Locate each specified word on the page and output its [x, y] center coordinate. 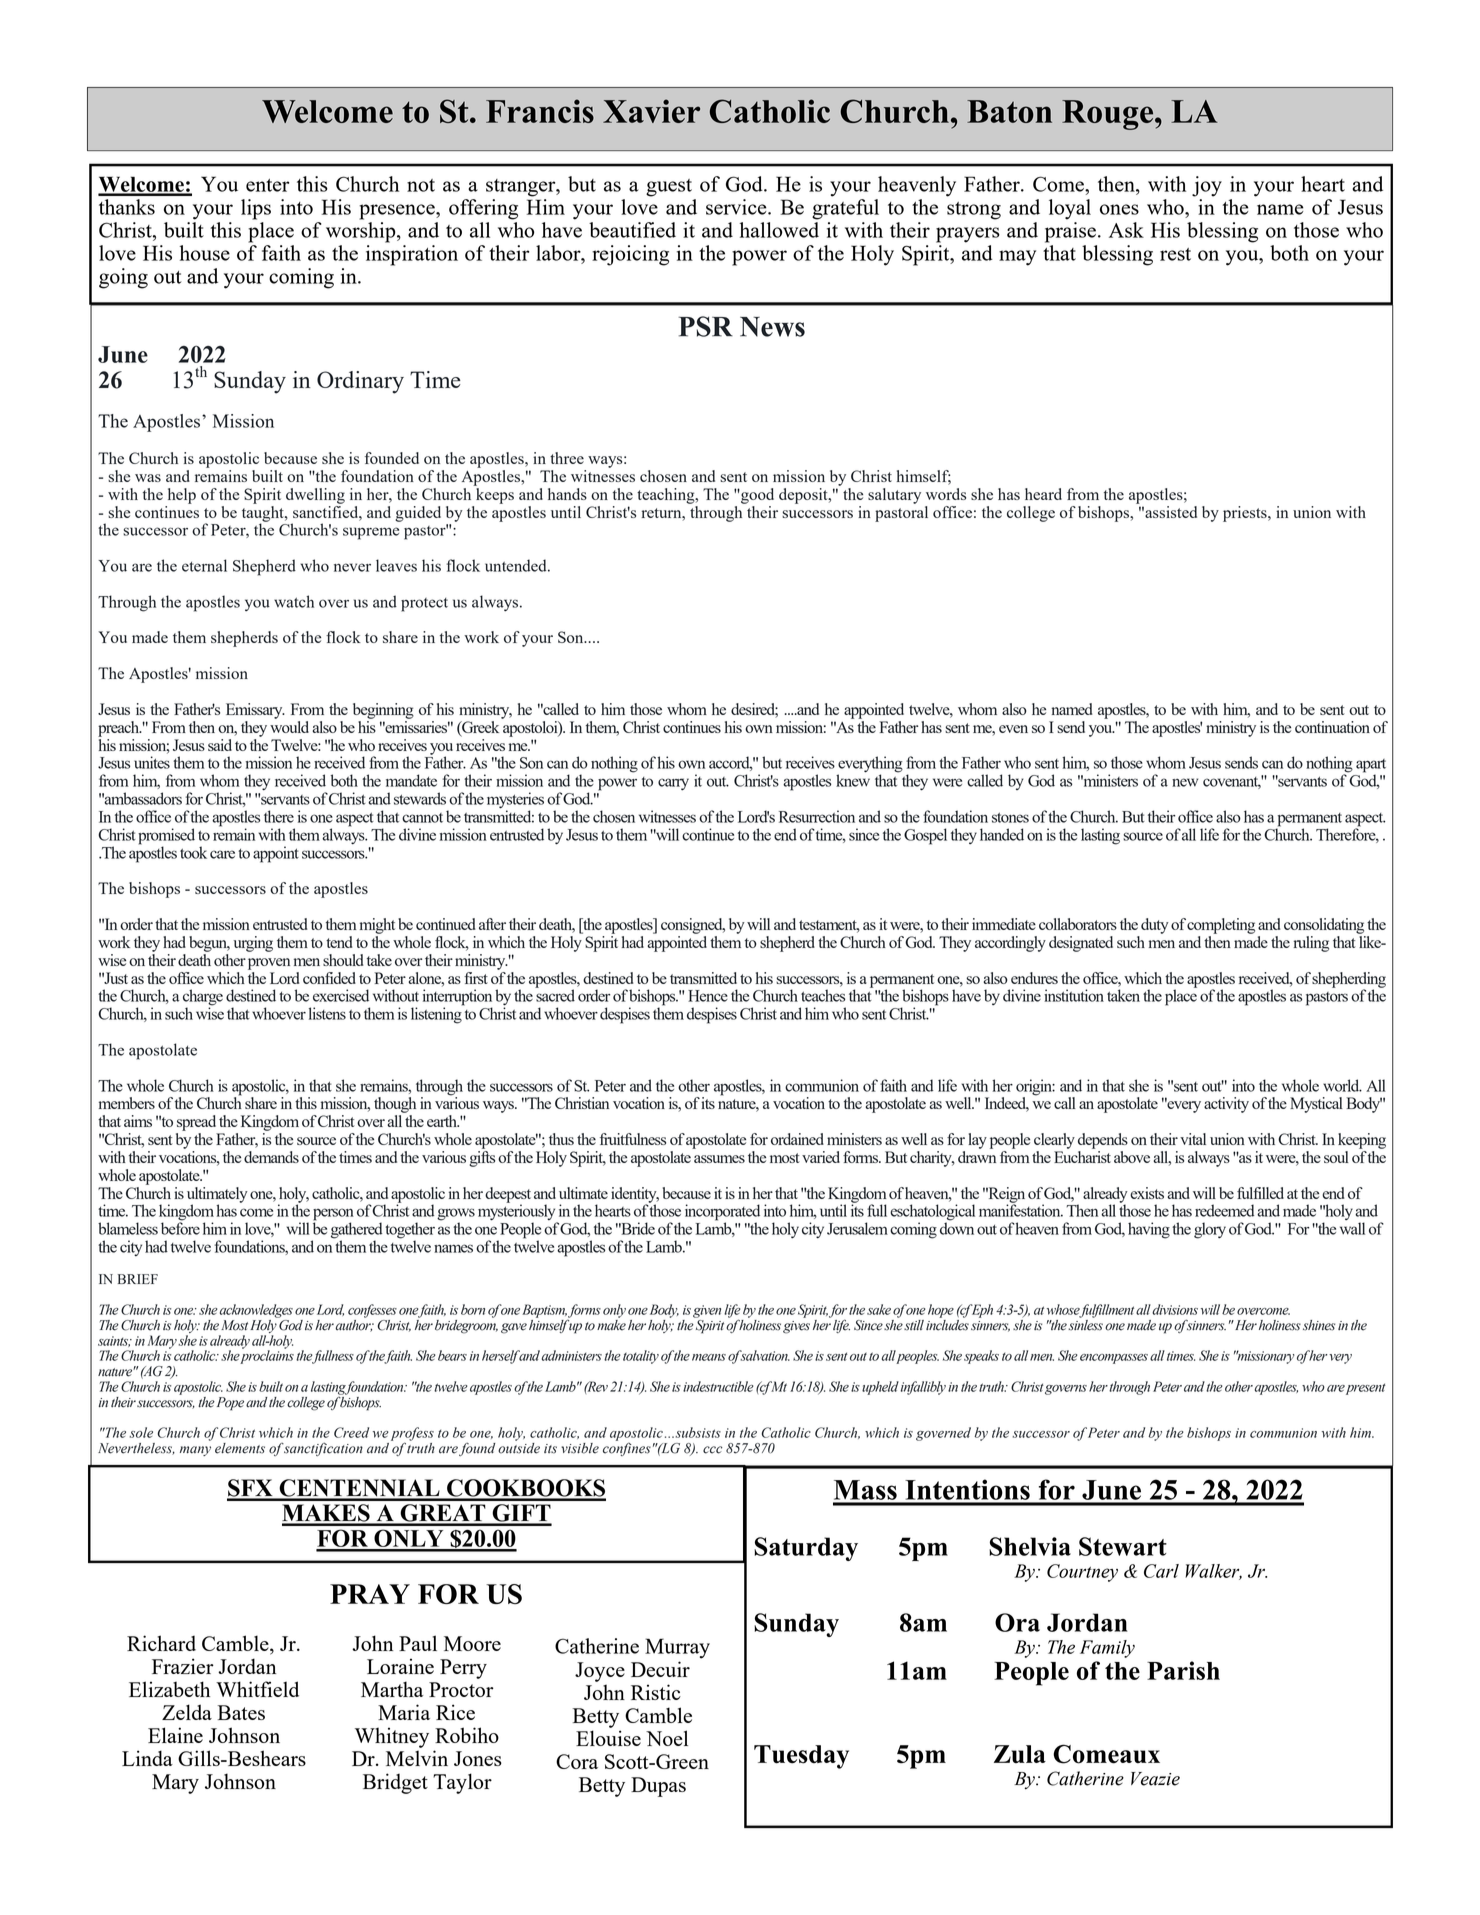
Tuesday [801, 1757]
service [737, 207]
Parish [1183, 1670]
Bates [241, 1712]
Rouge [1109, 115]
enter [268, 185]
